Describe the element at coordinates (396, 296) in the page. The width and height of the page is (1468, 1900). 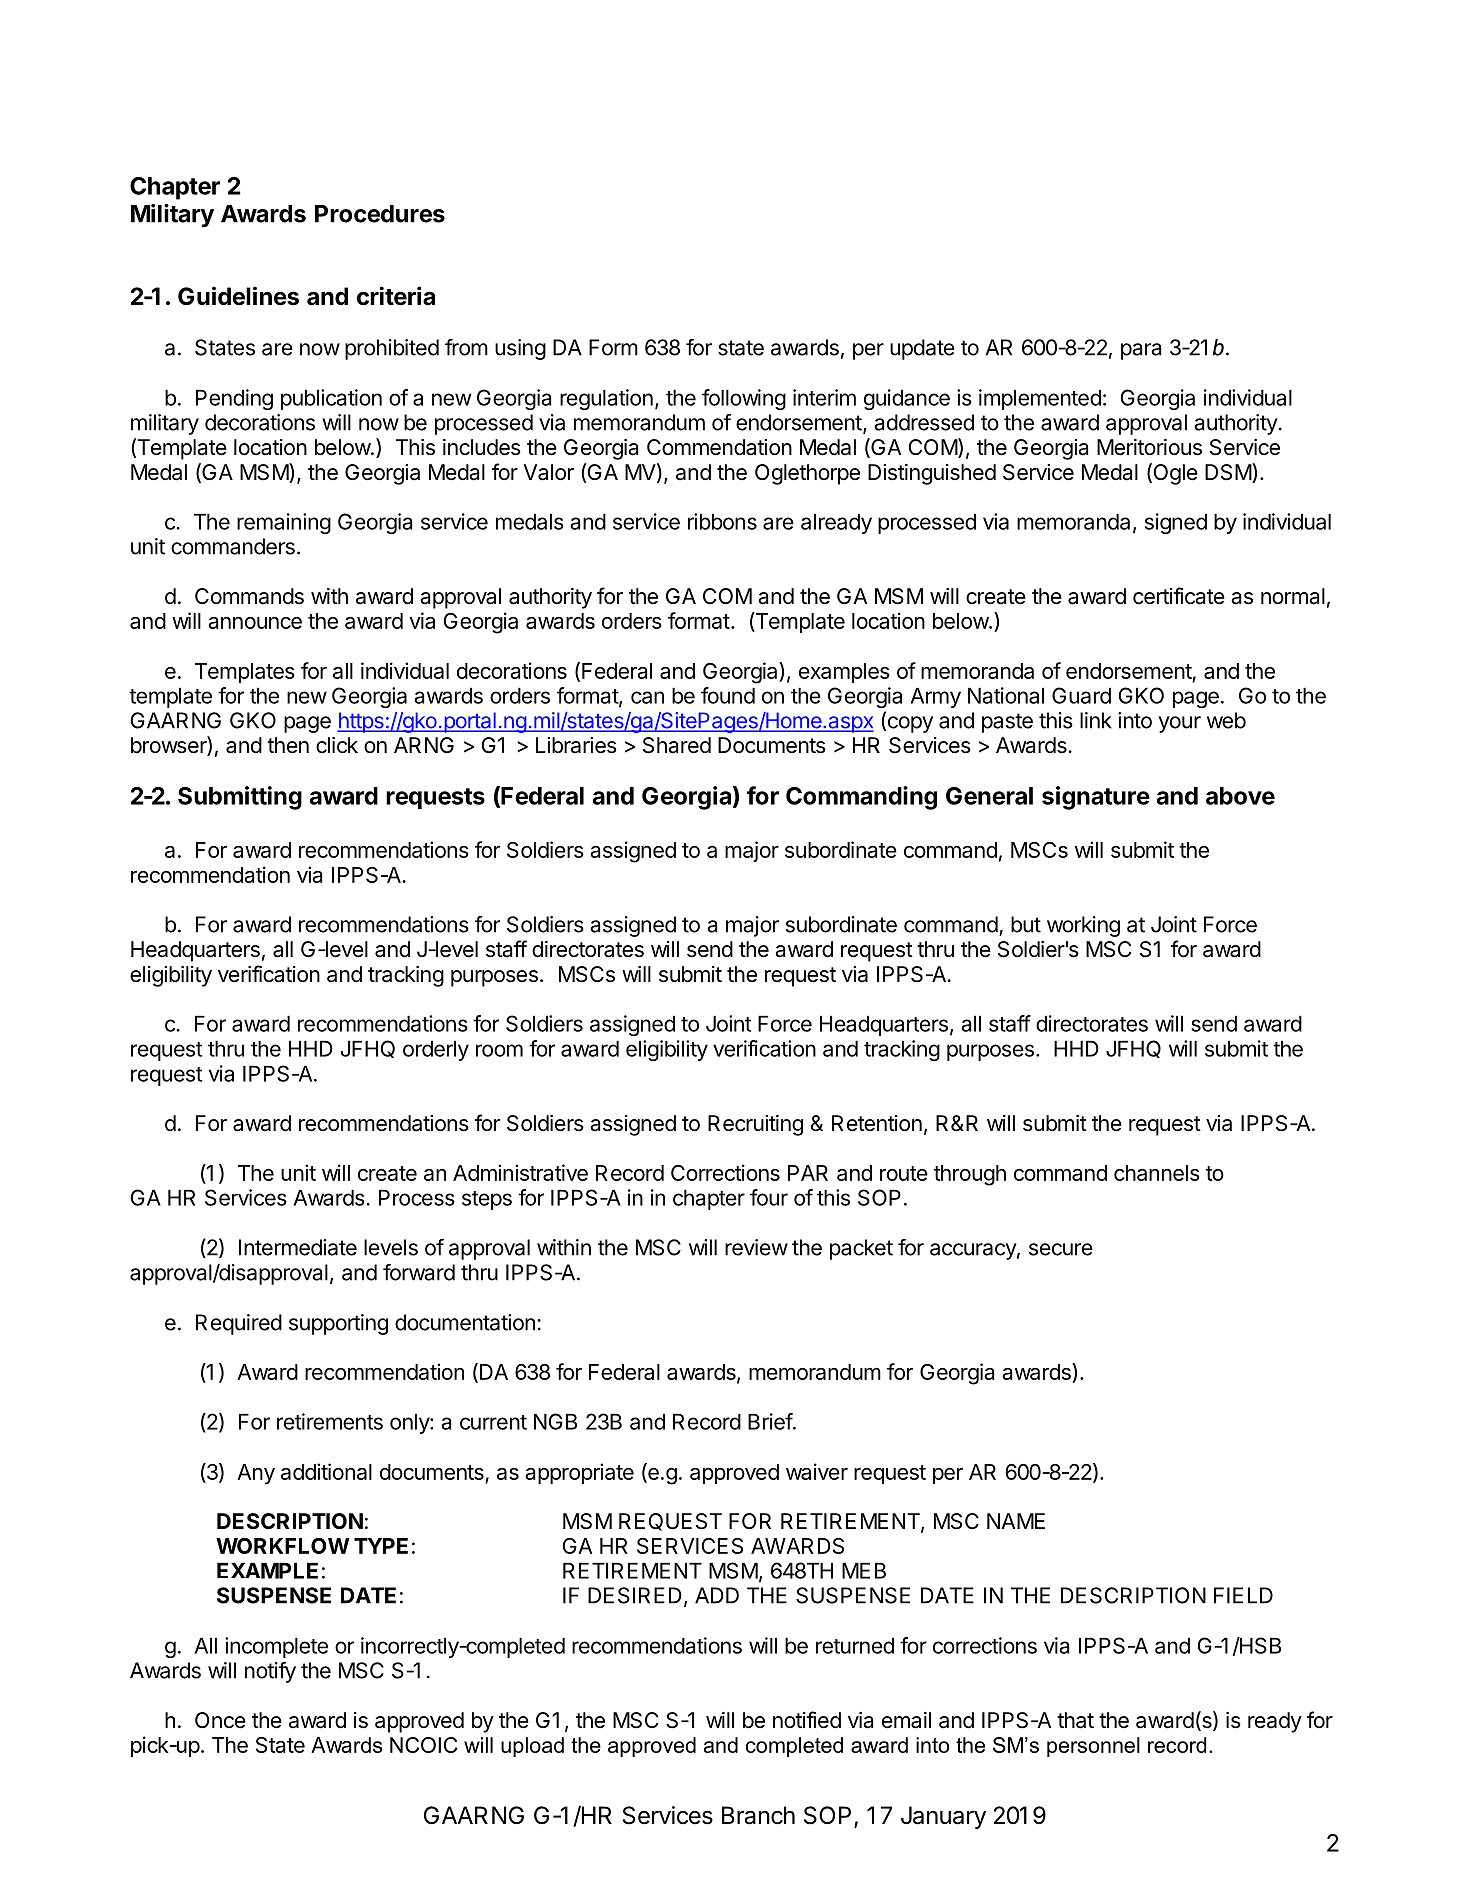
I see `criteria` at that location.
